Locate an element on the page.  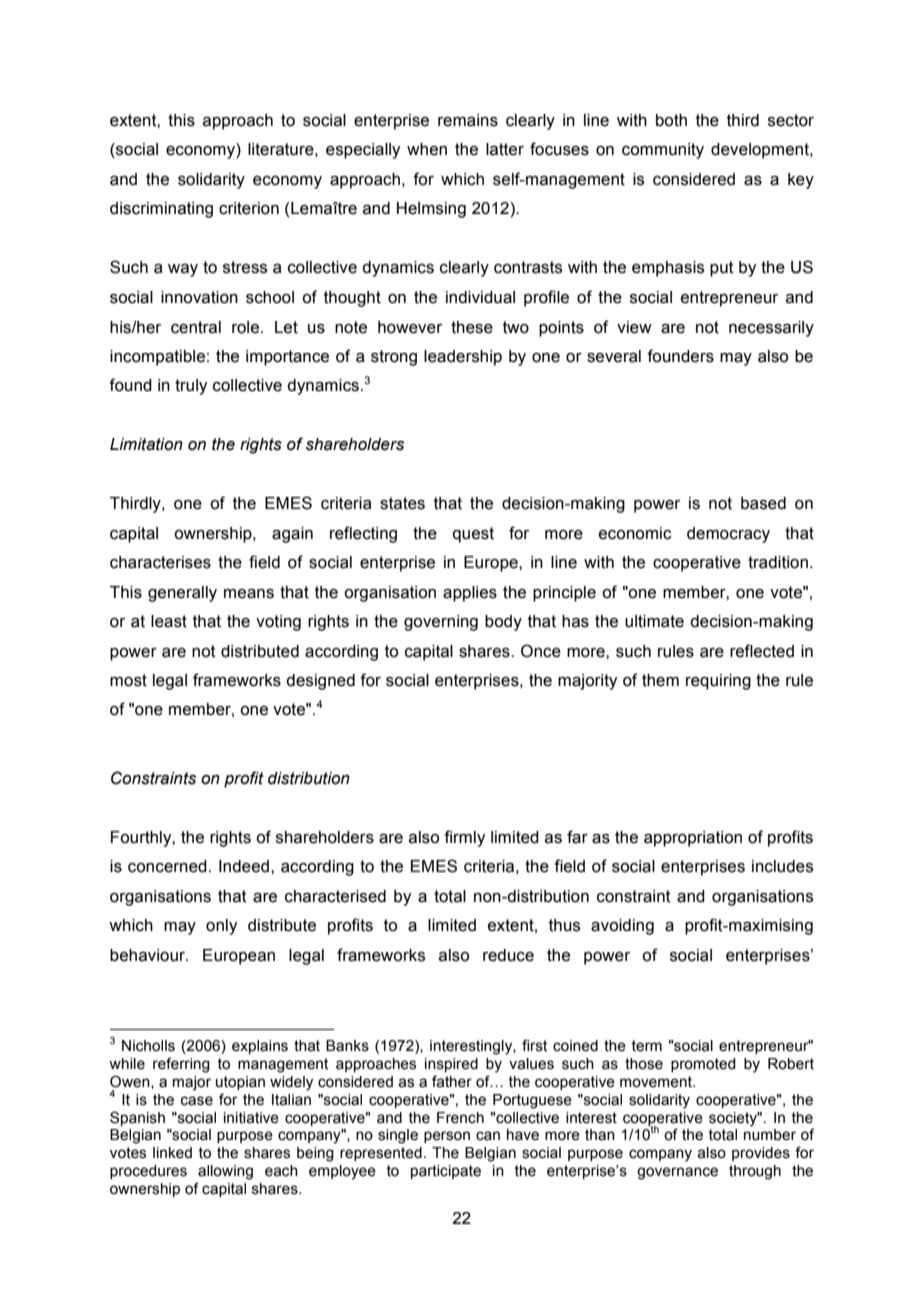
based is located at coordinates (763, 503).
